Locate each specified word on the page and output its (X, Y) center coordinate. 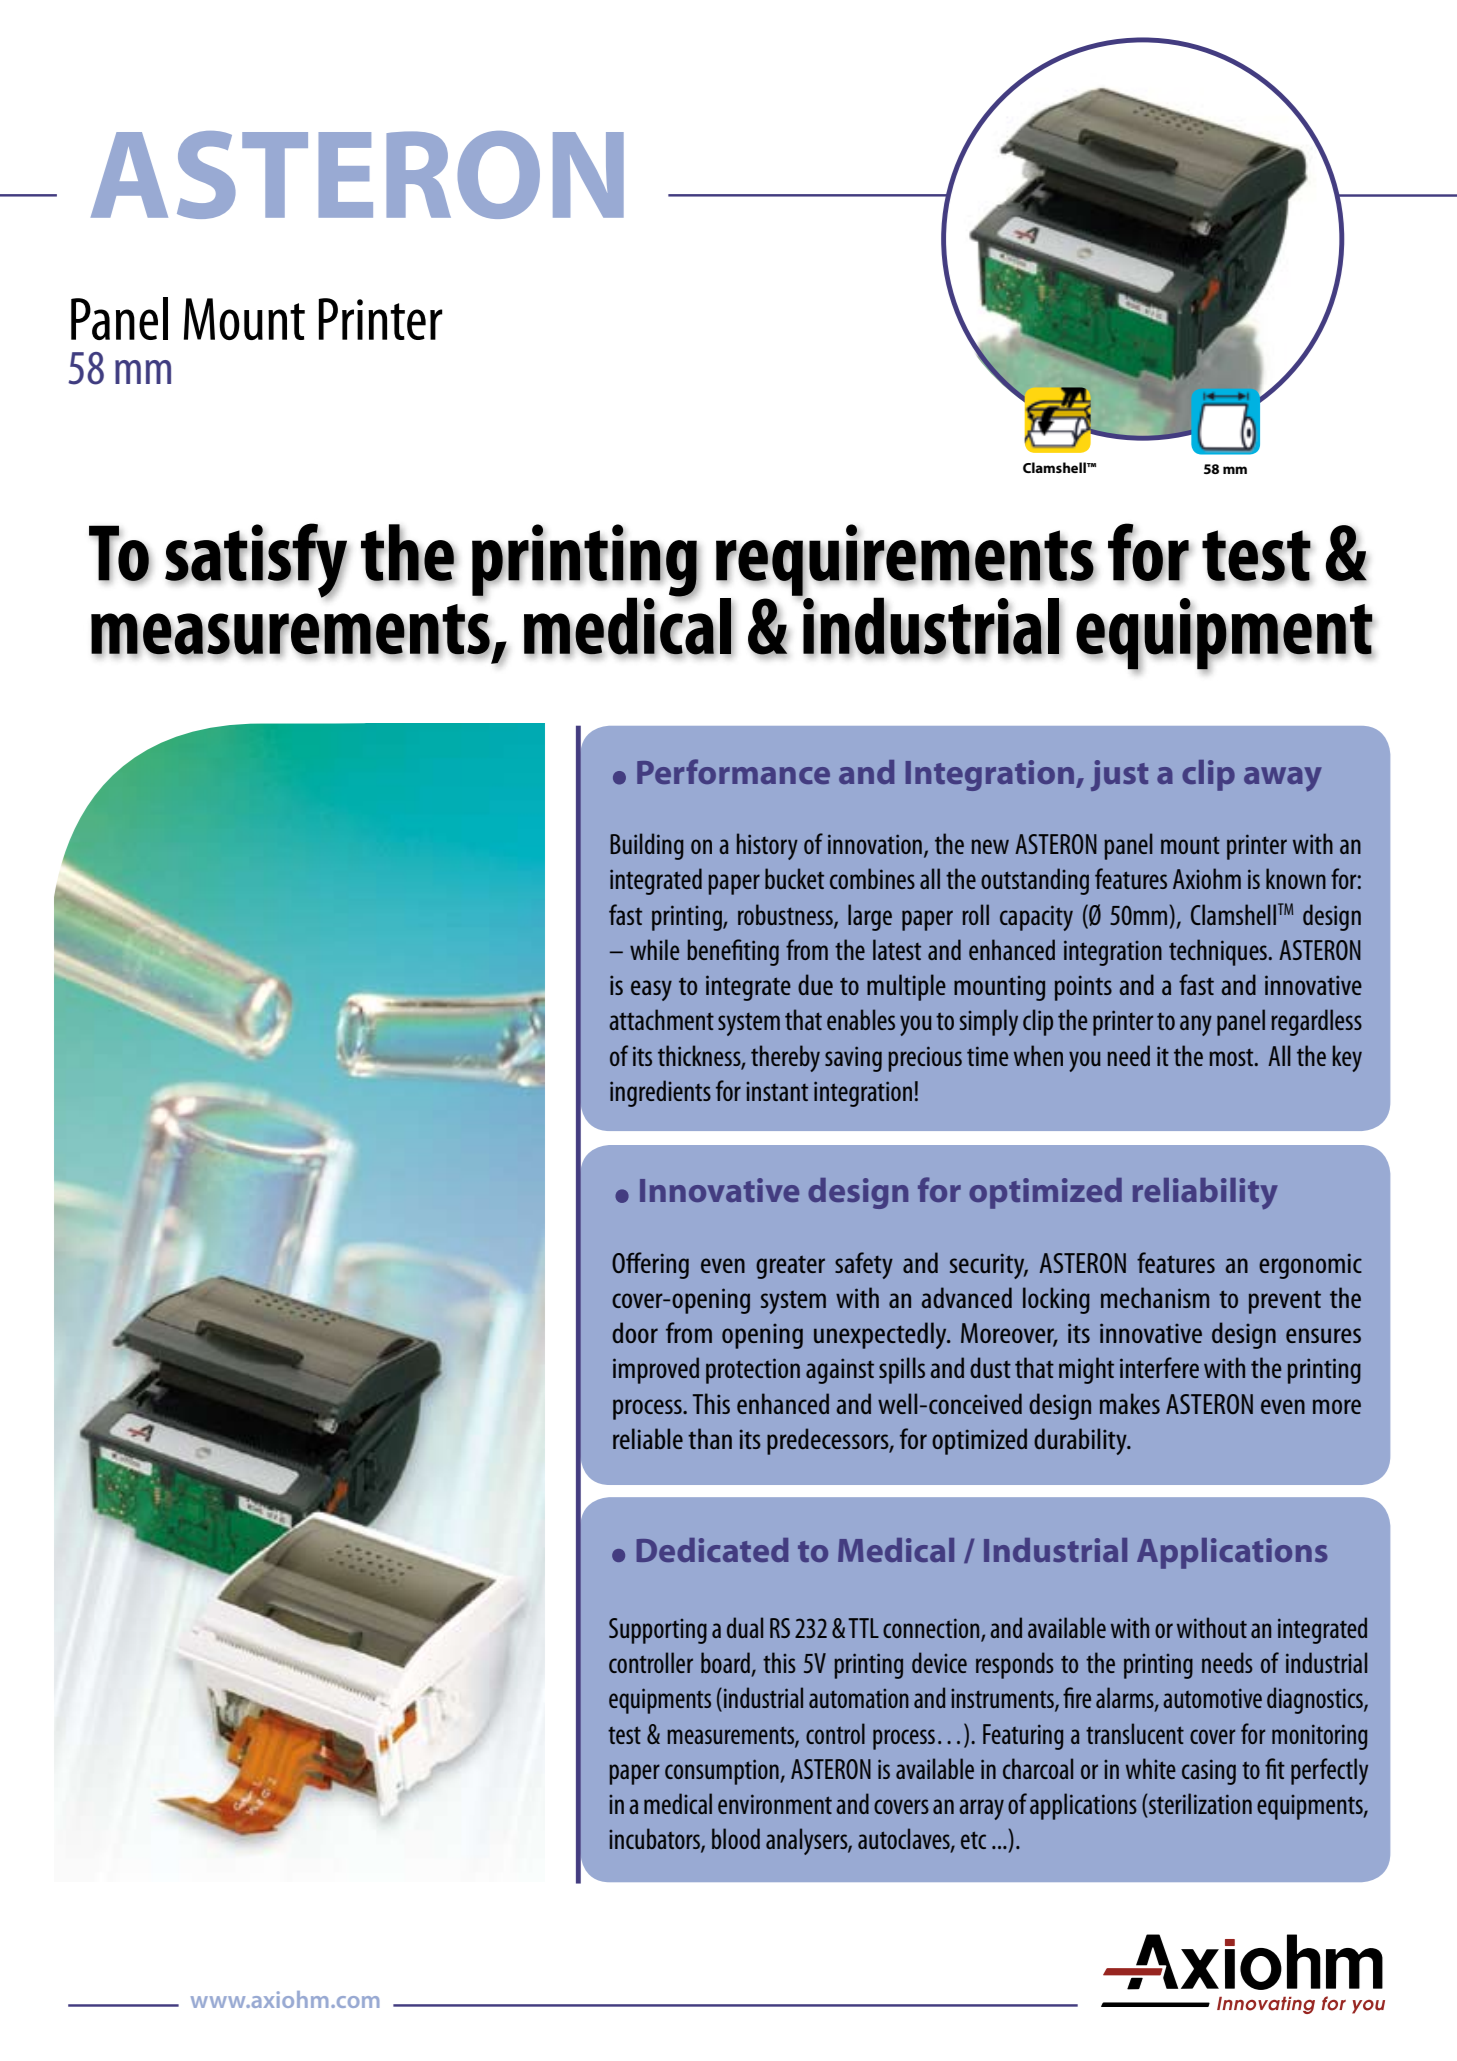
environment (775, 1804)
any (1196, 1025)
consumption (723, 1772)
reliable (648, 1438)
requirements (906, 561)
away (1283, 779)
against (840, 1371)
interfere (1159, 1367)
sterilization (1199, 1803)
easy (651, 990)
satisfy (257, 560)
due (815, 984)
